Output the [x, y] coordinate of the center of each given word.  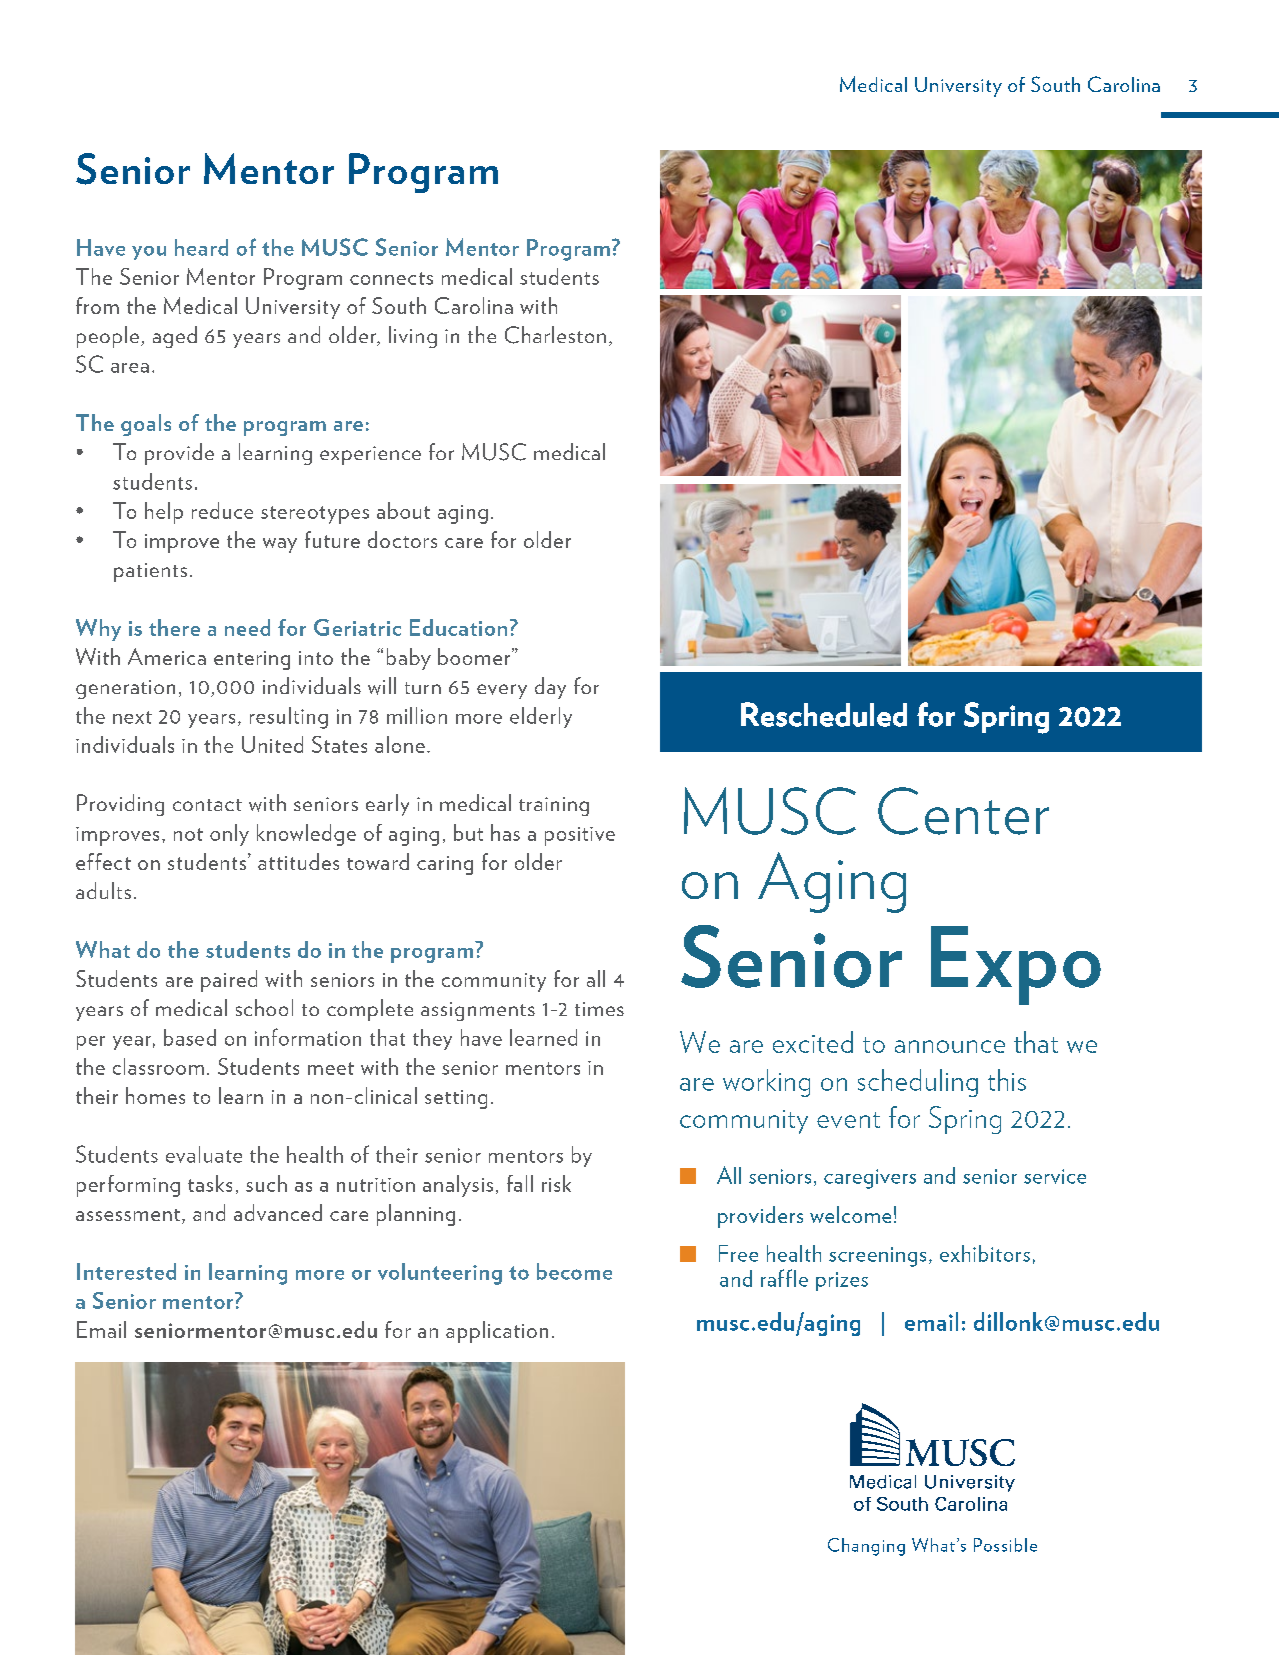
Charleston [555, 335]
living [413, 337]
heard [201, 247]
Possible [1005, 1545]
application [497, 1332]
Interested [126, 1271]
